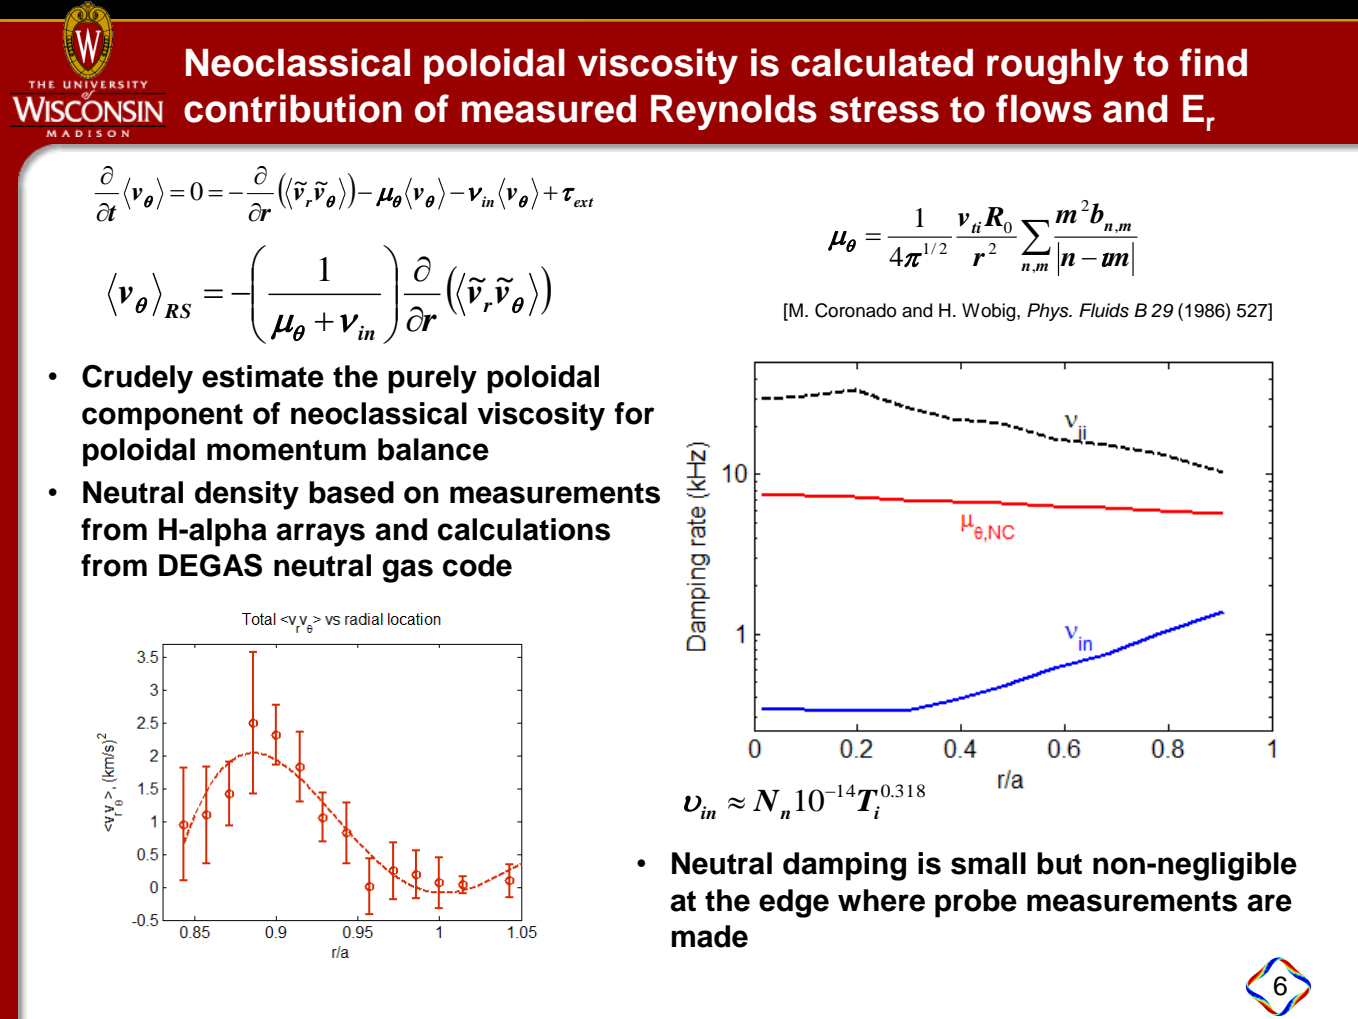  I want to click on contribution, so click(293, 108).
